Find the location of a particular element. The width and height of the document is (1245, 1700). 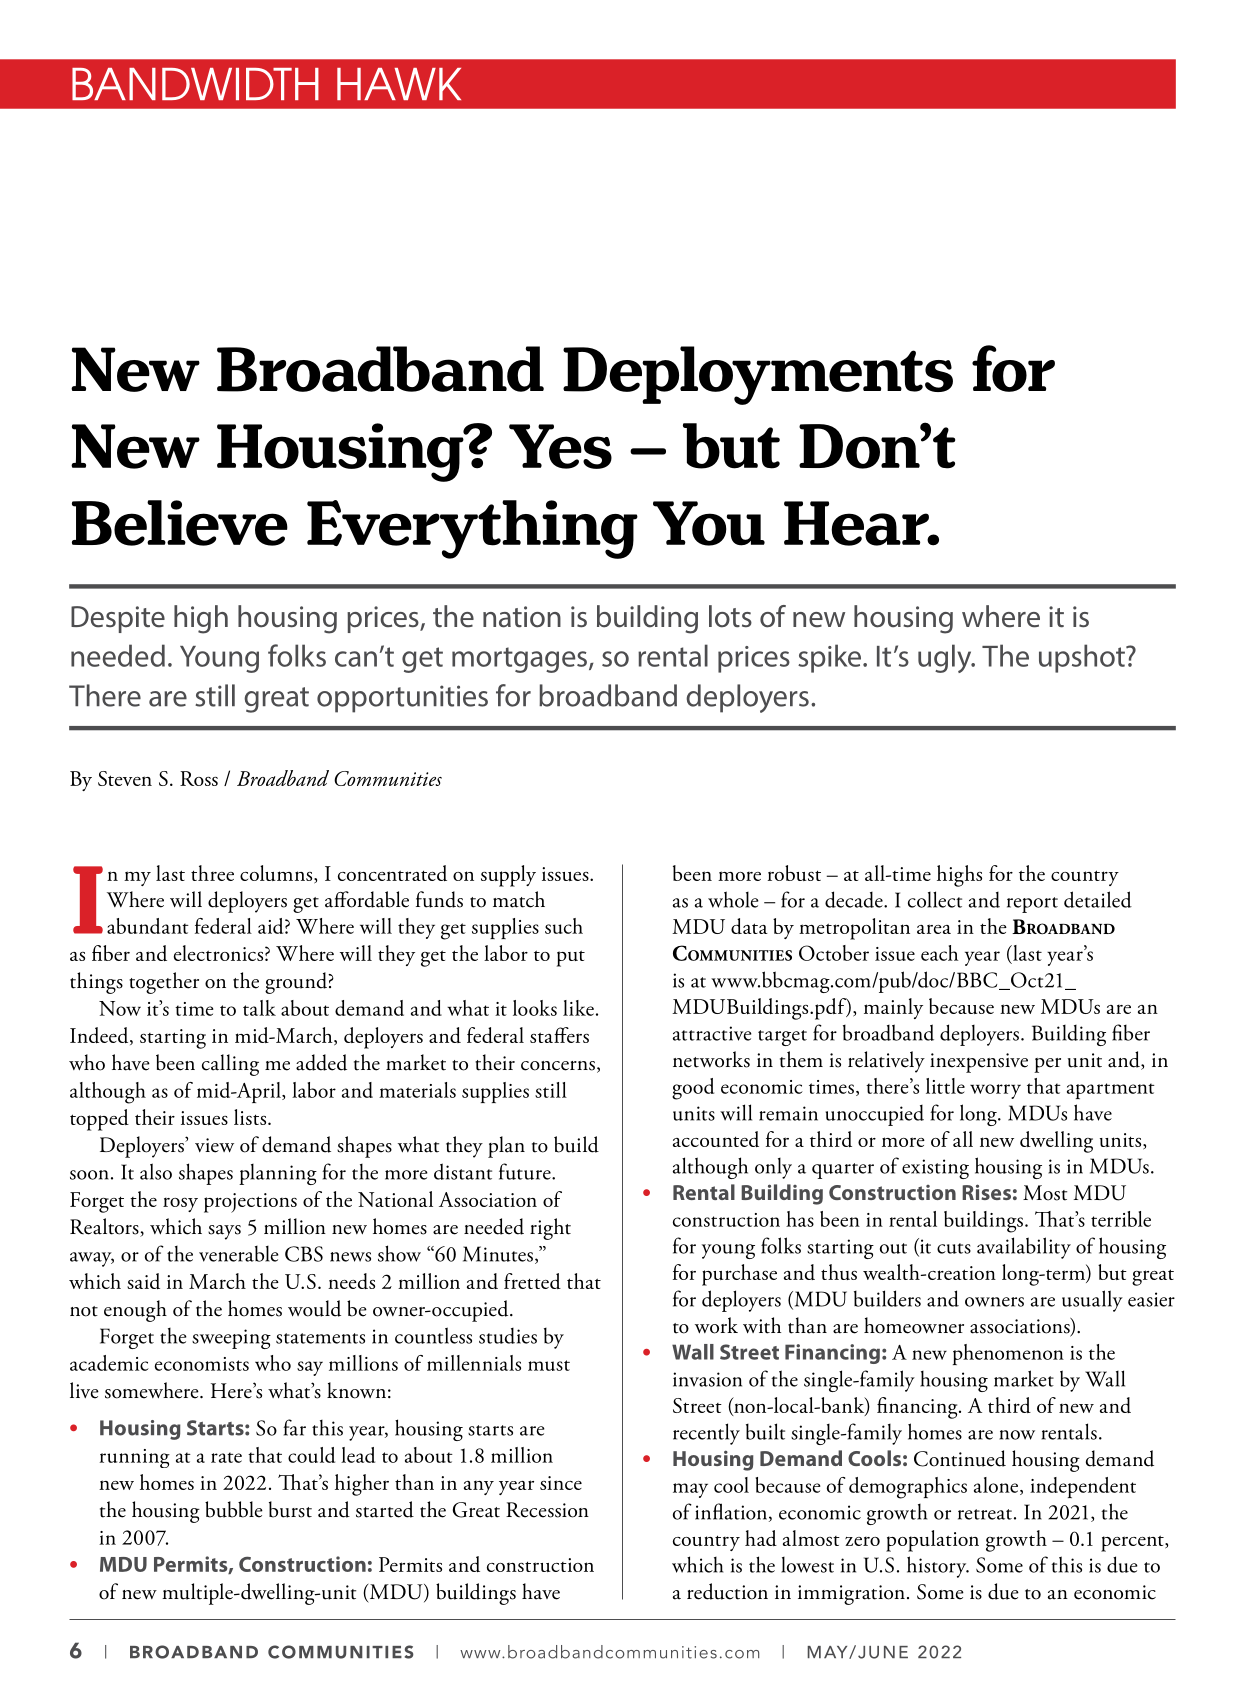

bubble is located at coordinates (234, 1509).
